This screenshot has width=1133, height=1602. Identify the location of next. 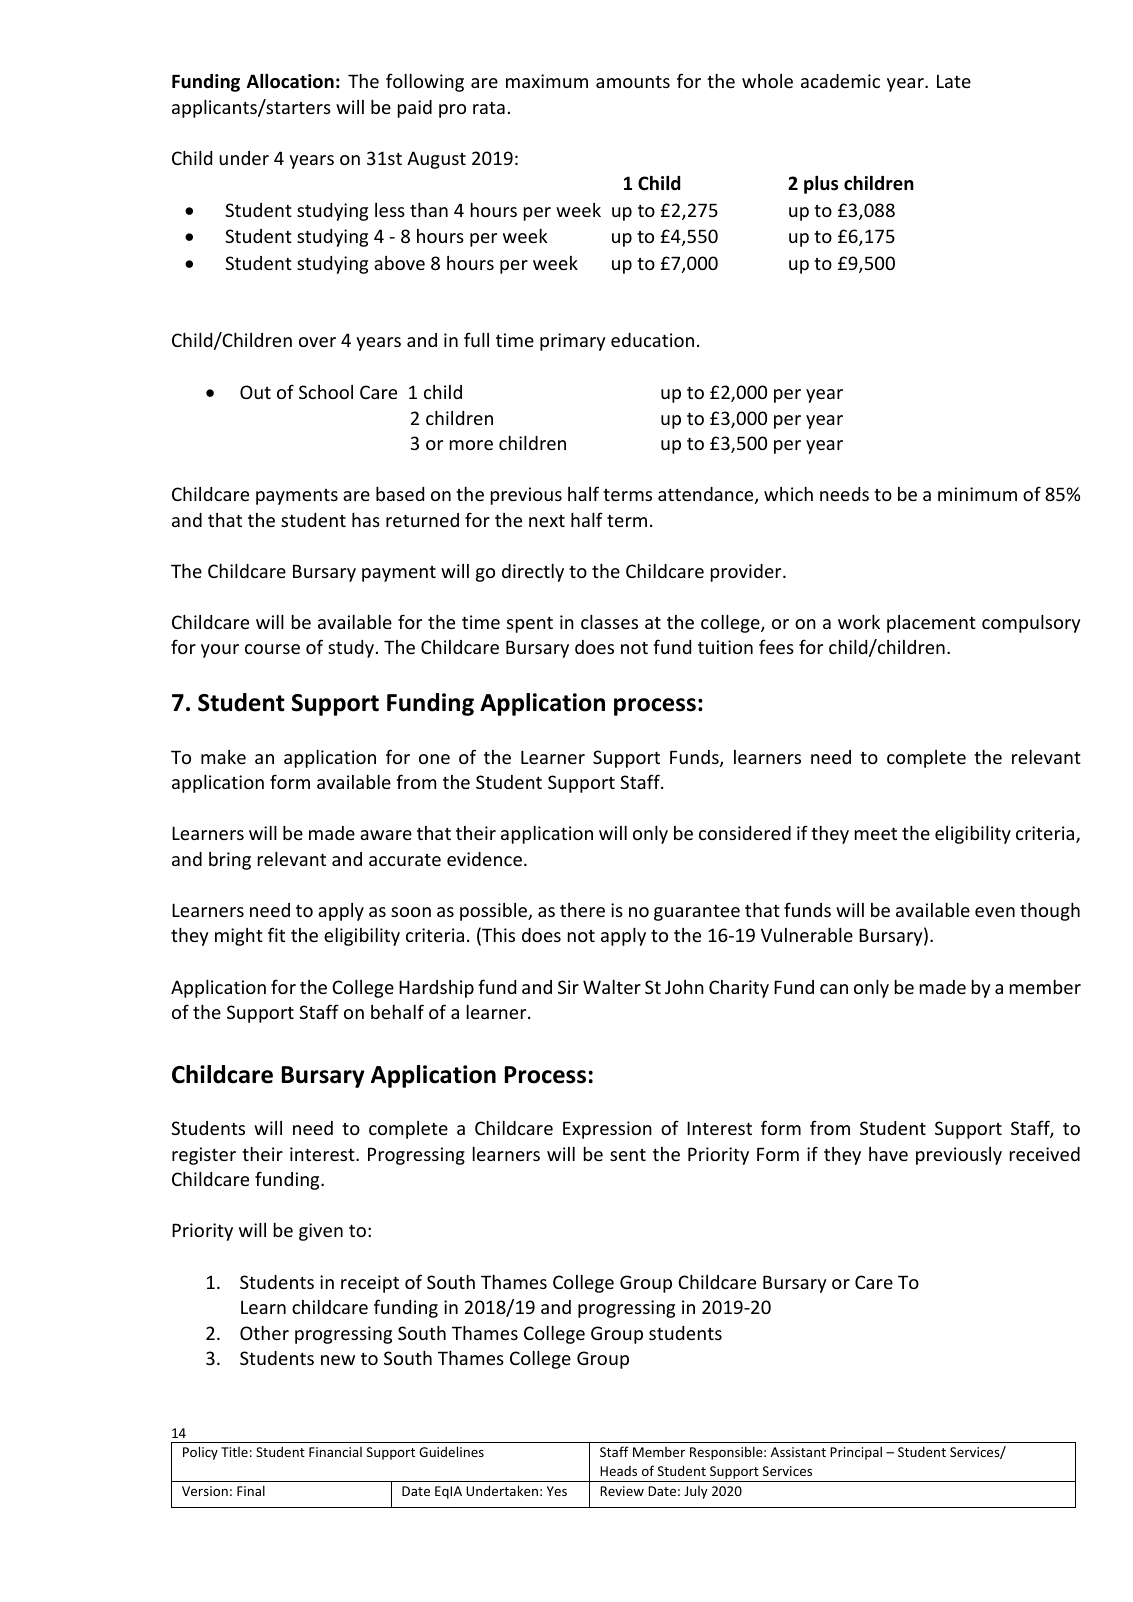
(547, 521).
